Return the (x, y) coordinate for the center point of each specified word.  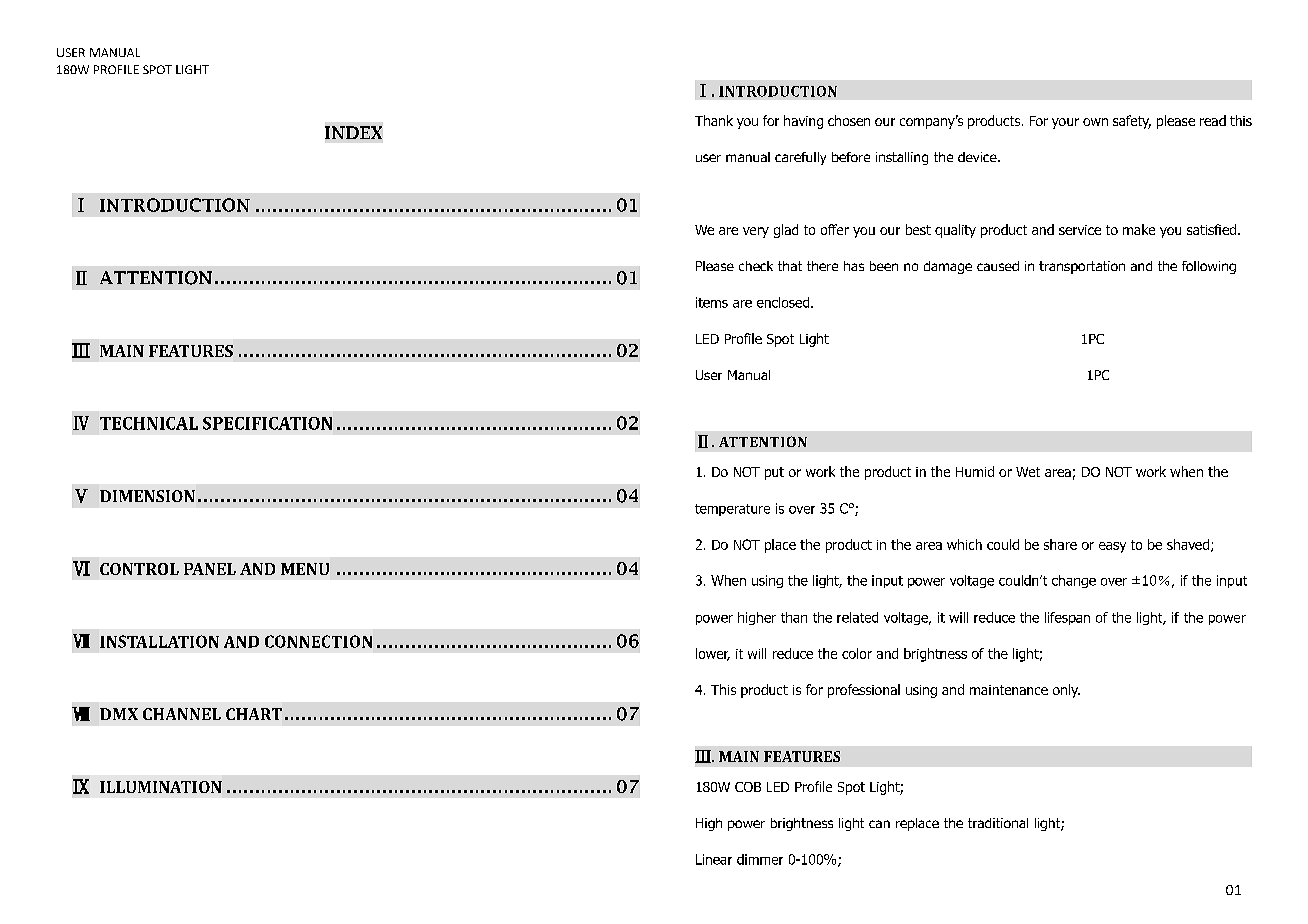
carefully (800, 158)
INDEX (353, 132)
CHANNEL (182, 714)
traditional (998, 823)
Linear (714, 859)
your (1065, 123)
